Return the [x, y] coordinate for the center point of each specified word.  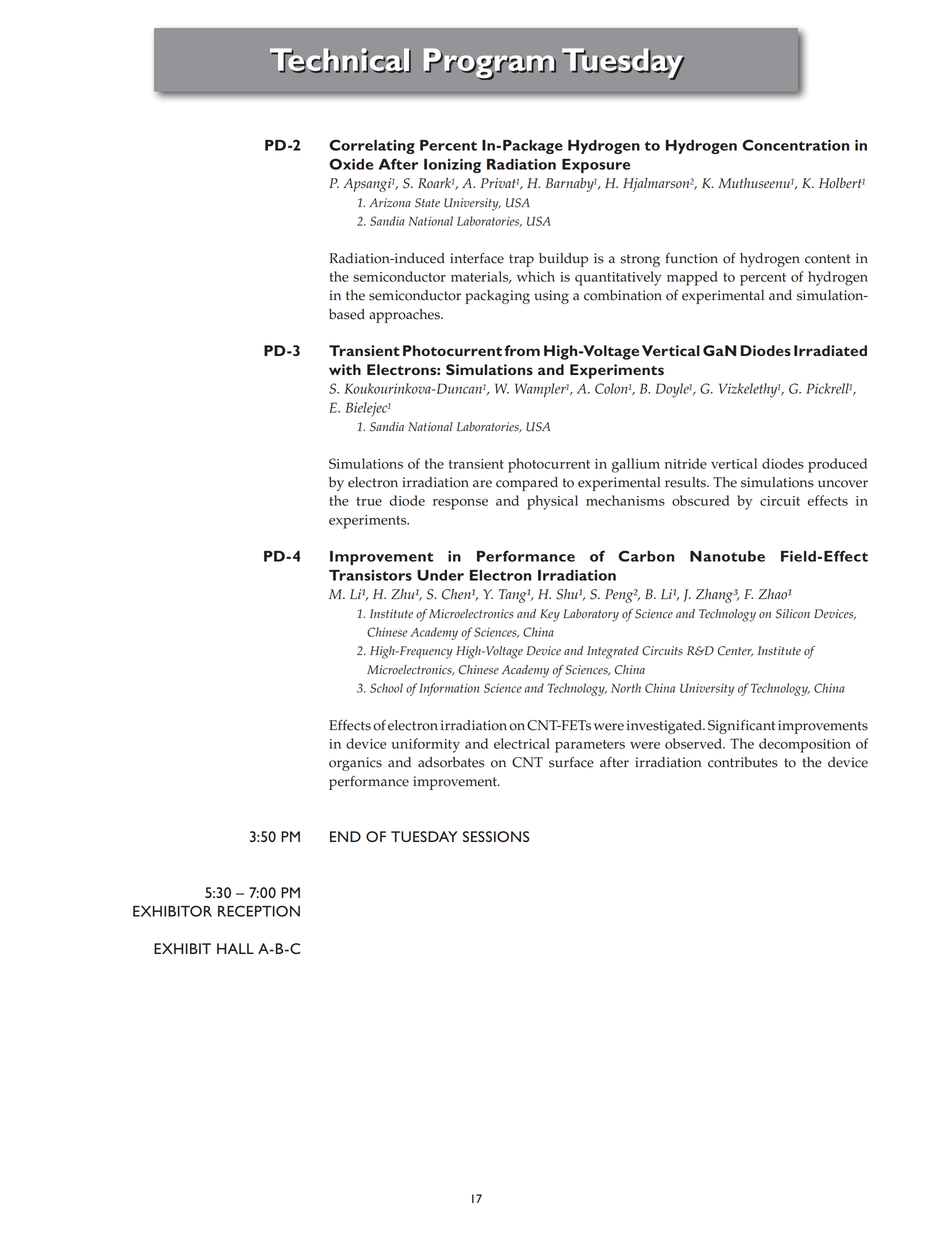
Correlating [372, 146]
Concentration [795, 145]
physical [552, 502]
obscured [701, 500]
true [369, 501]
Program [490, 64]
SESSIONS [496, 836]
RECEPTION [259, 911]
